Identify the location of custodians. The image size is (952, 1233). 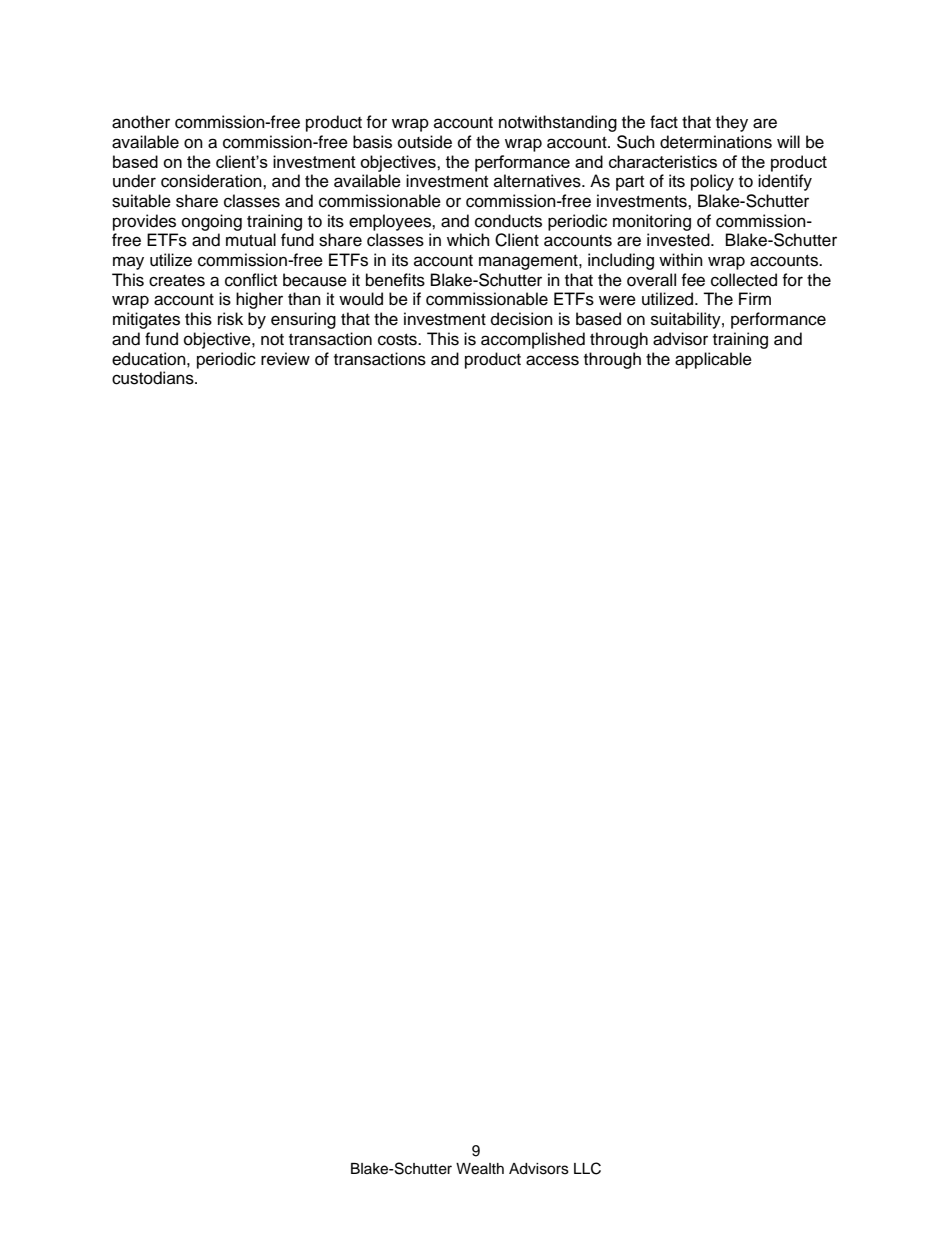
(154, 378).
